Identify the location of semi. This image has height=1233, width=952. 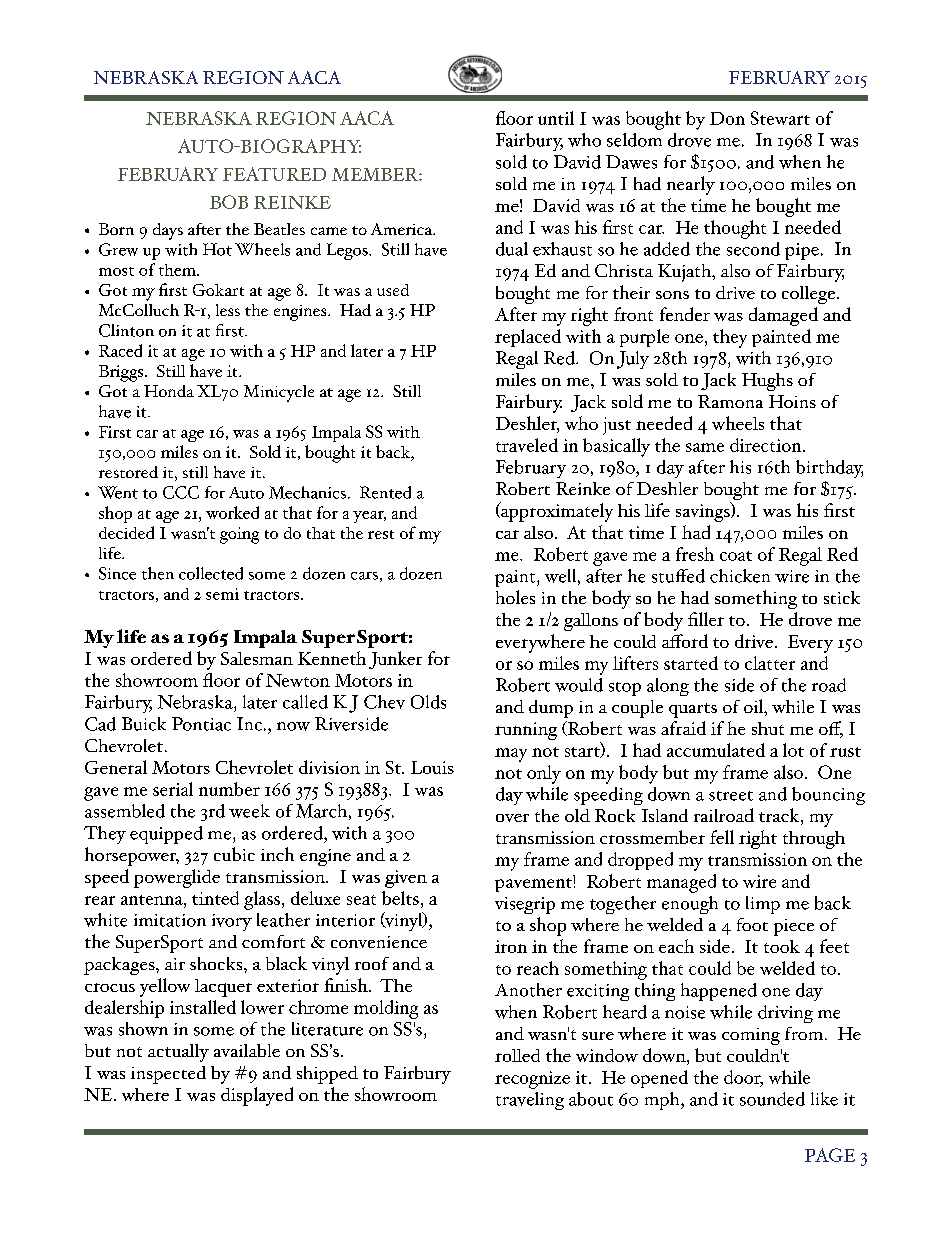
(222, 594).
